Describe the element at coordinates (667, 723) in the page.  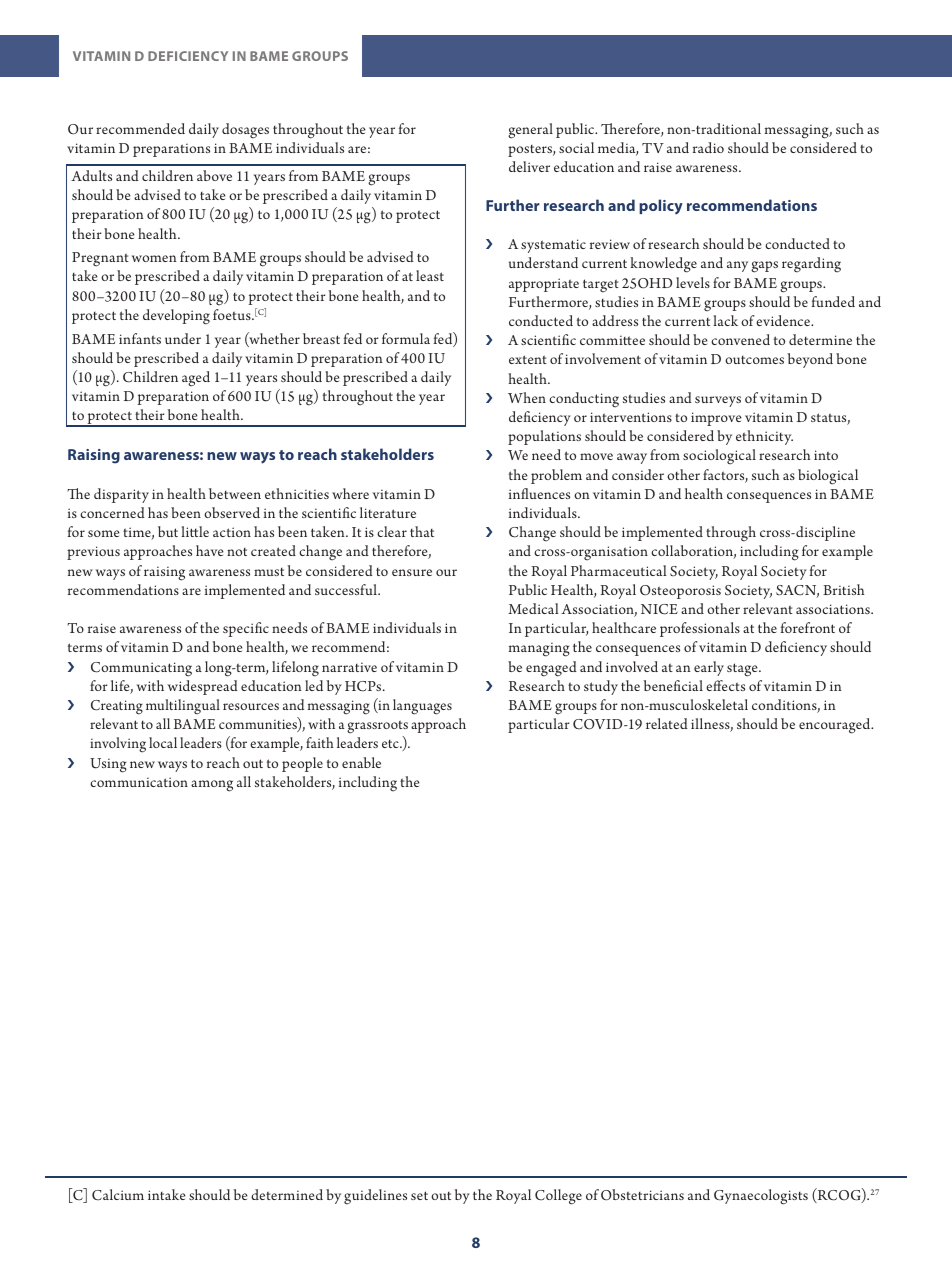
I see `related` at that location.
